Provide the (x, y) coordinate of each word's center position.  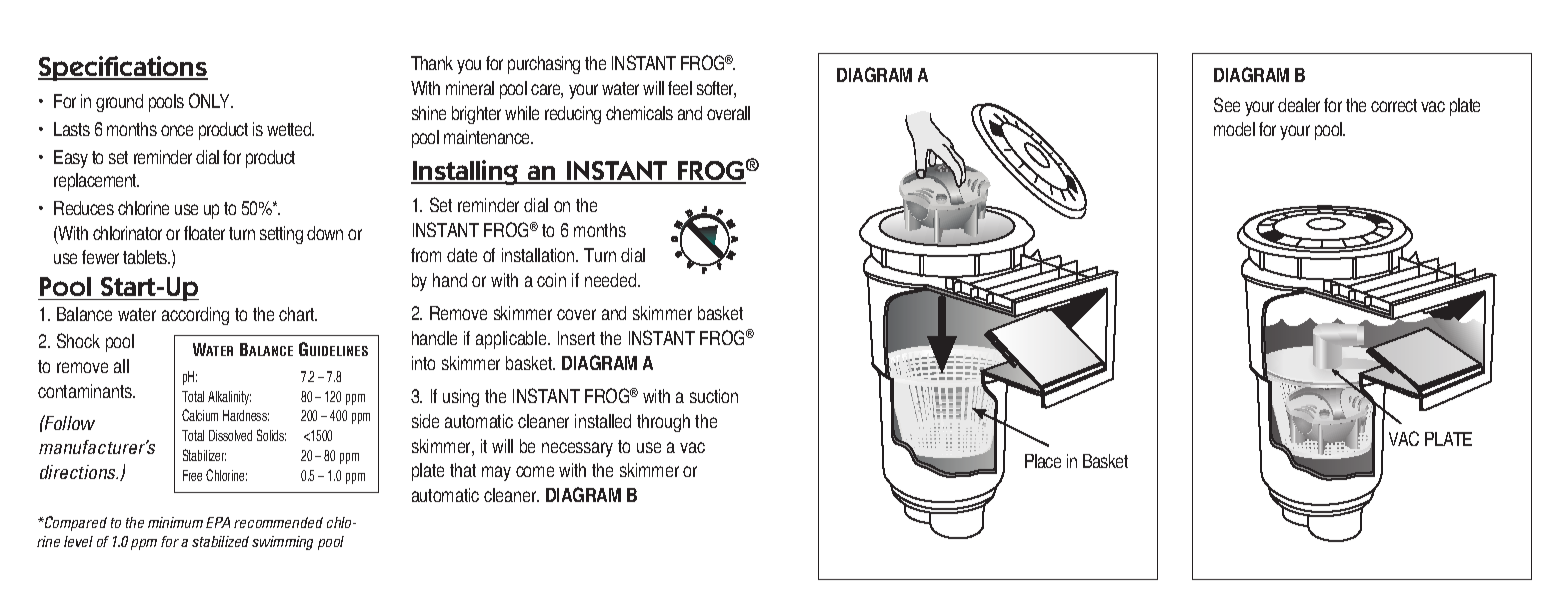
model (1234, 129)
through (663, 423)
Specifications (123, 68)
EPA (218, 522)
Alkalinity (229, 398)
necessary (577, 449)
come (535, 471)
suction (714, 396)
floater (204, 233)
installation (539, 255)
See (1227, 104)
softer (716, 89)
